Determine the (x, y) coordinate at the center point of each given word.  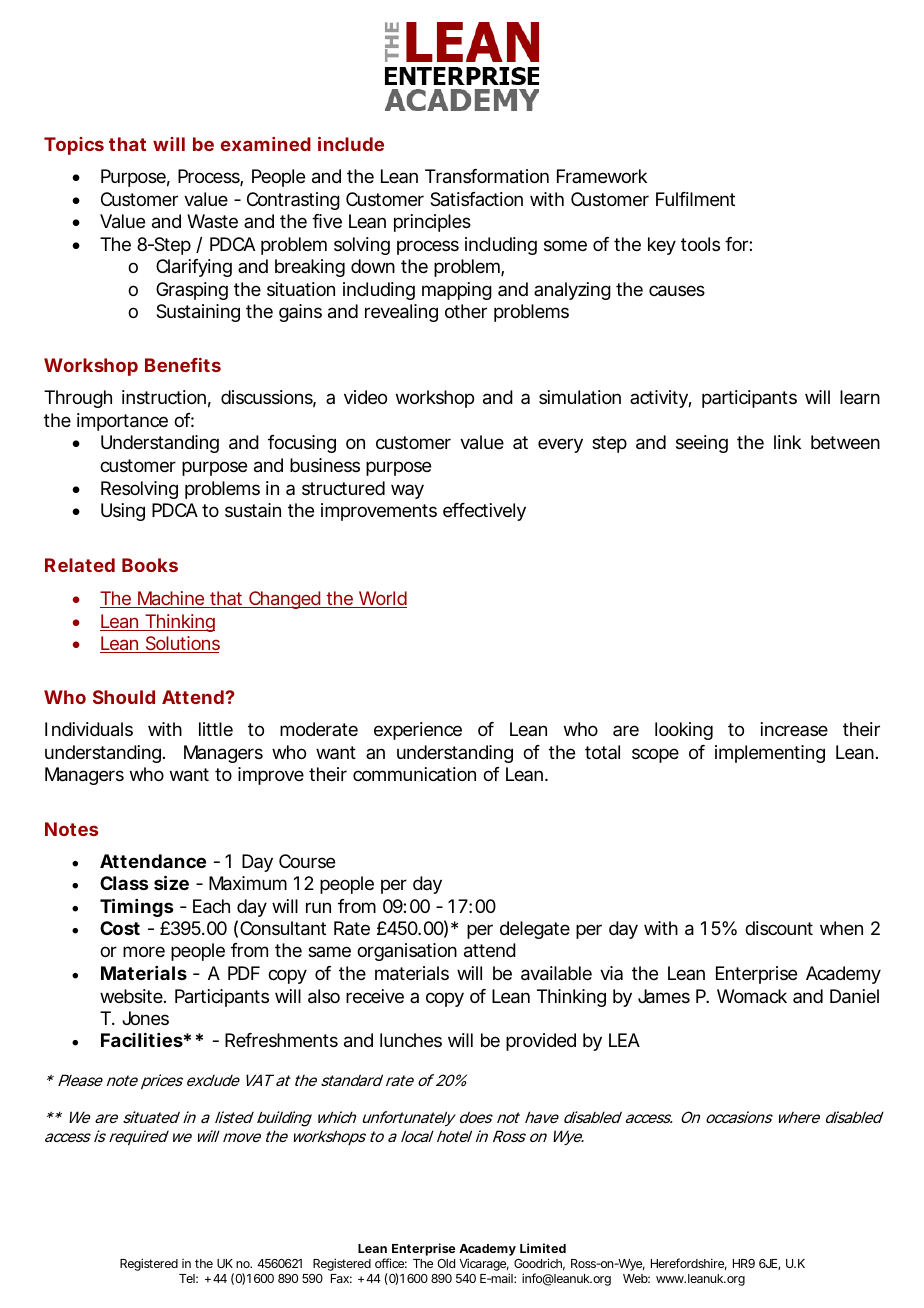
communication (414, 774)
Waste (212, 221)
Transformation (487, 176)
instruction (164, 397)
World (382, 599)
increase (794, 729)
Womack (752, 996)
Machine (171, 599)
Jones (145, 1018)
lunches (411, 1040)
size (171, 882)
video (365, 397)
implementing (770, 754)
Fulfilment (695, 199)
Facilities (142, 1040)
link (787, 442)
